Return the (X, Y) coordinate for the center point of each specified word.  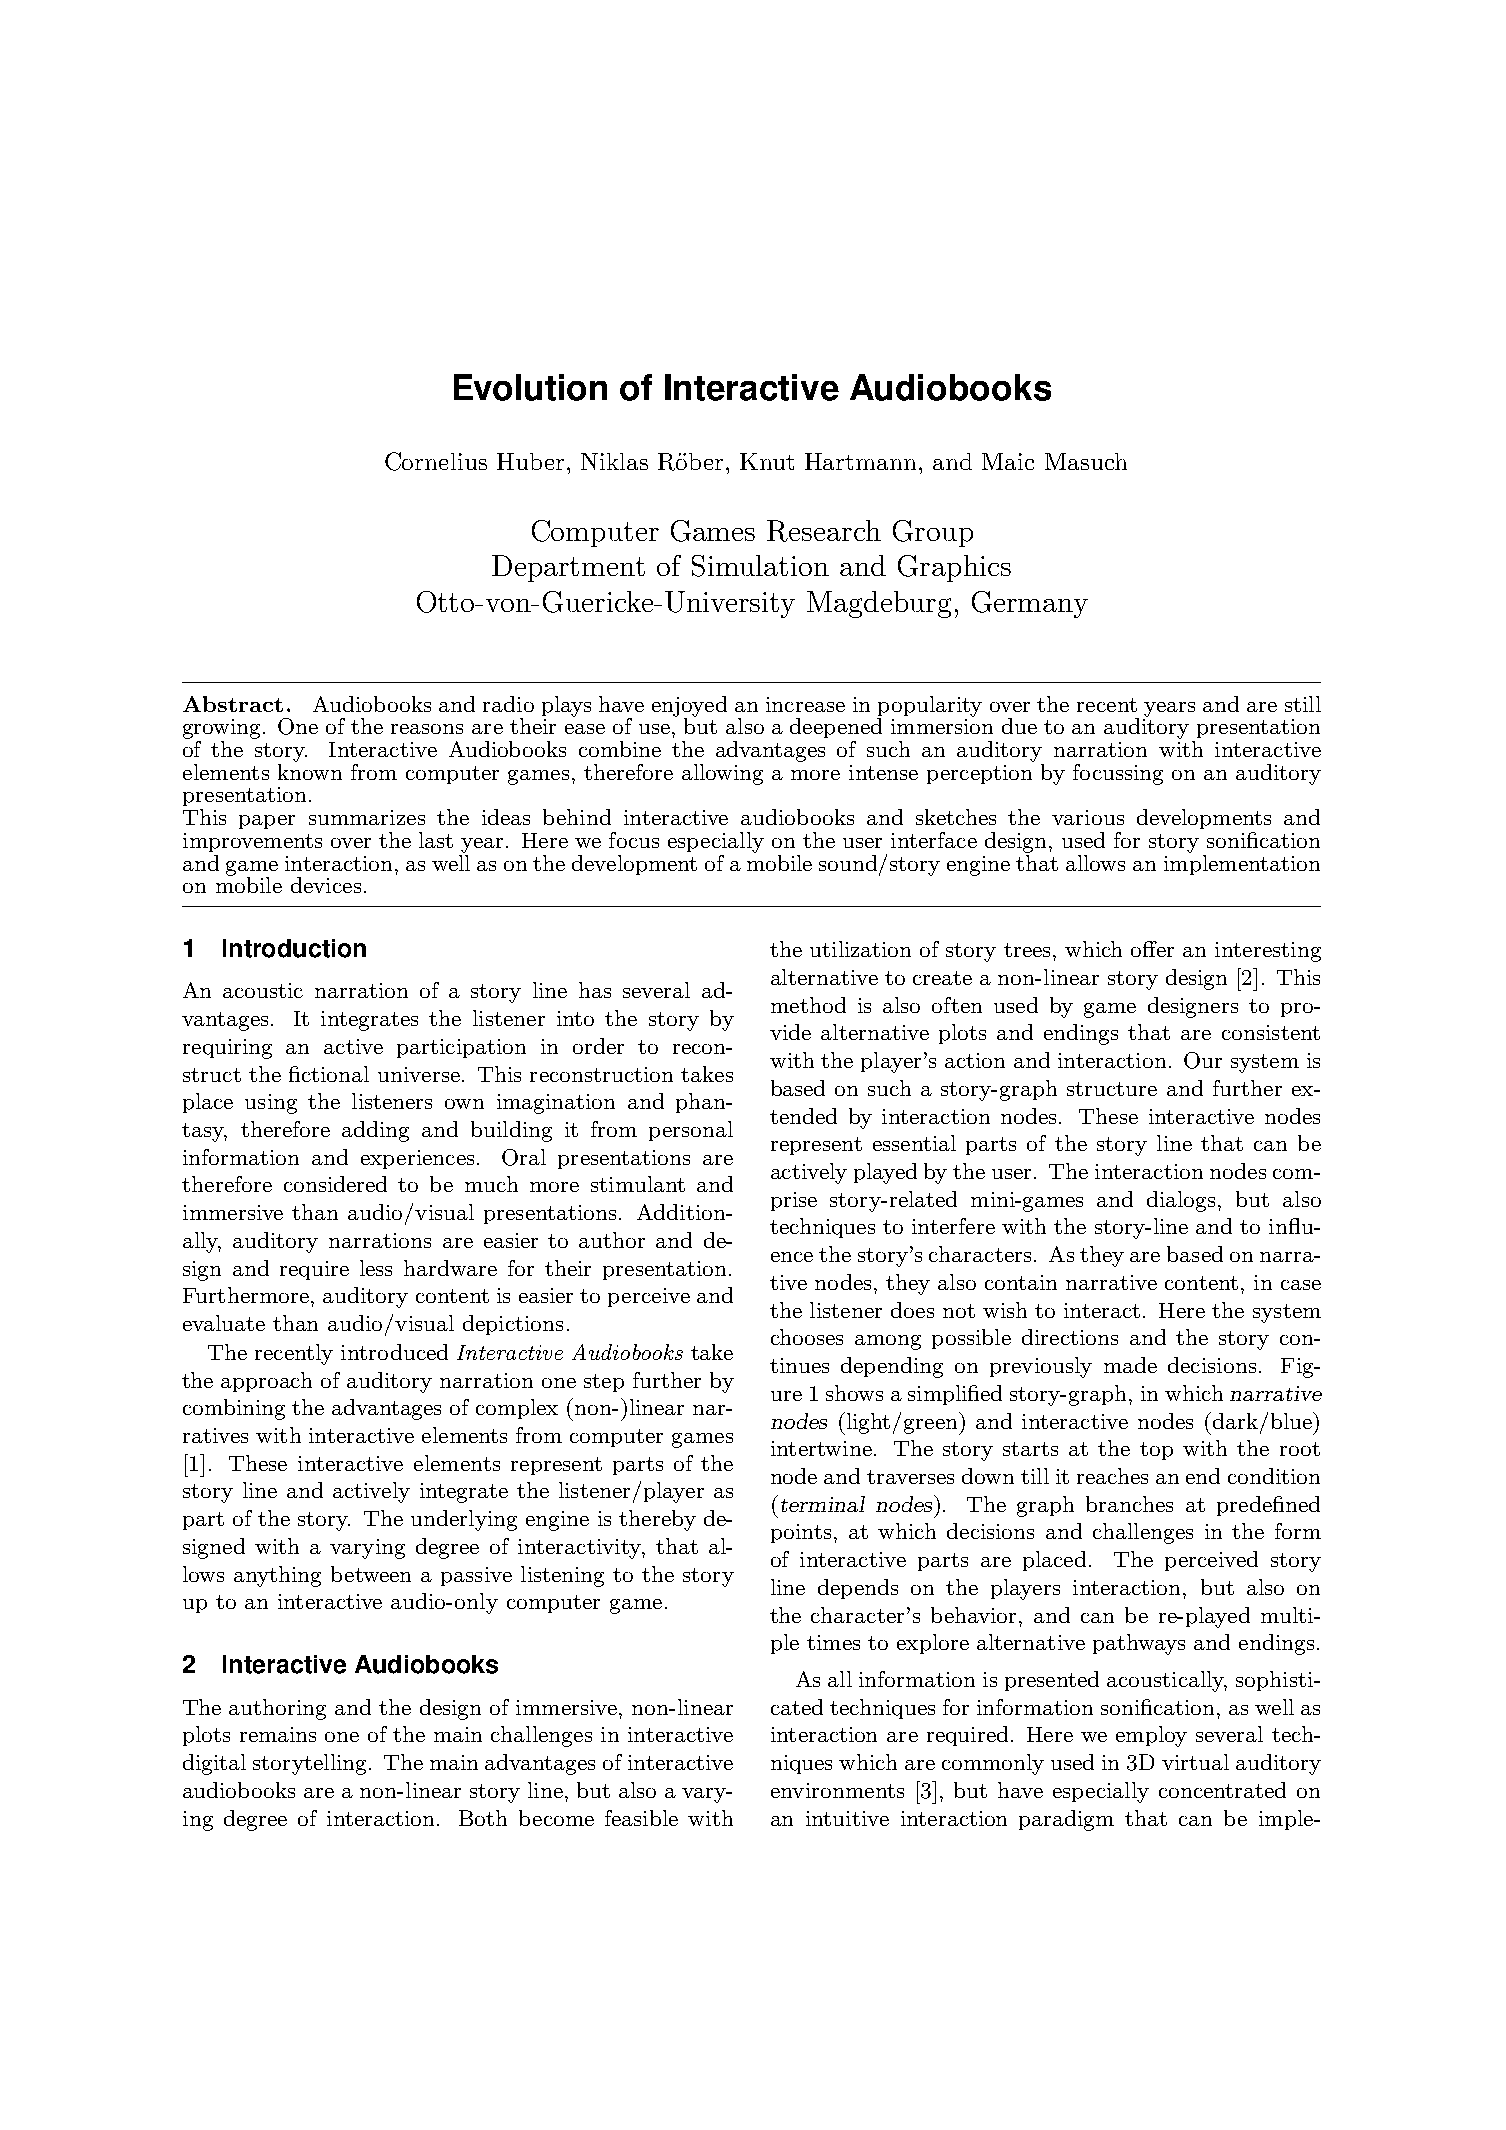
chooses (807, 1337)
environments (837, 1790)
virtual (1195, 1762)
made (1130, 1365)
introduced (394, 1352)
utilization (860, 949)
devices (326, 885)
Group (933, 533)
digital (214, 1764)
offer (1152, 949)
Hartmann (860, 461)
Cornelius (436, 461)
